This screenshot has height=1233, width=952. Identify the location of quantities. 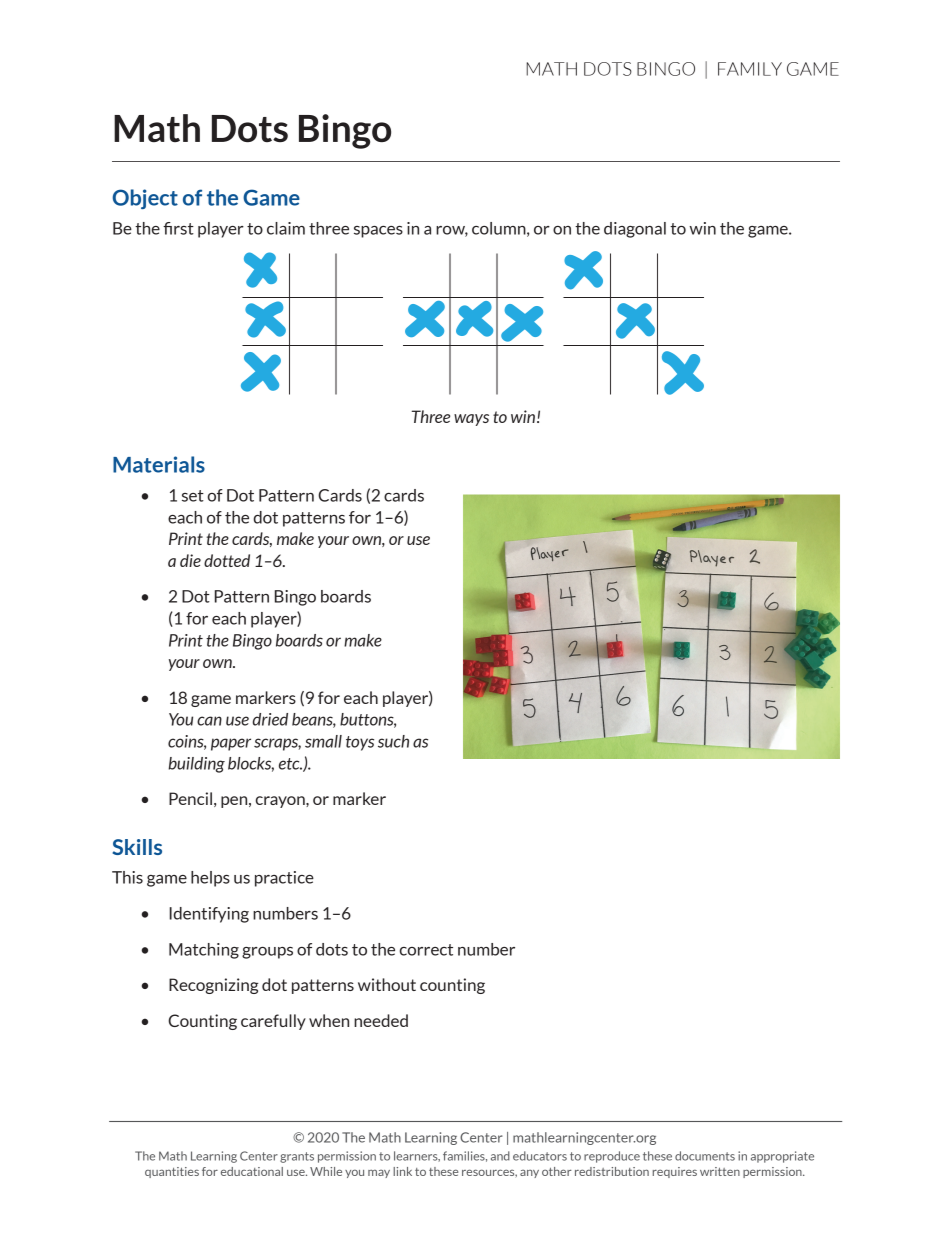
(172, 1172).
